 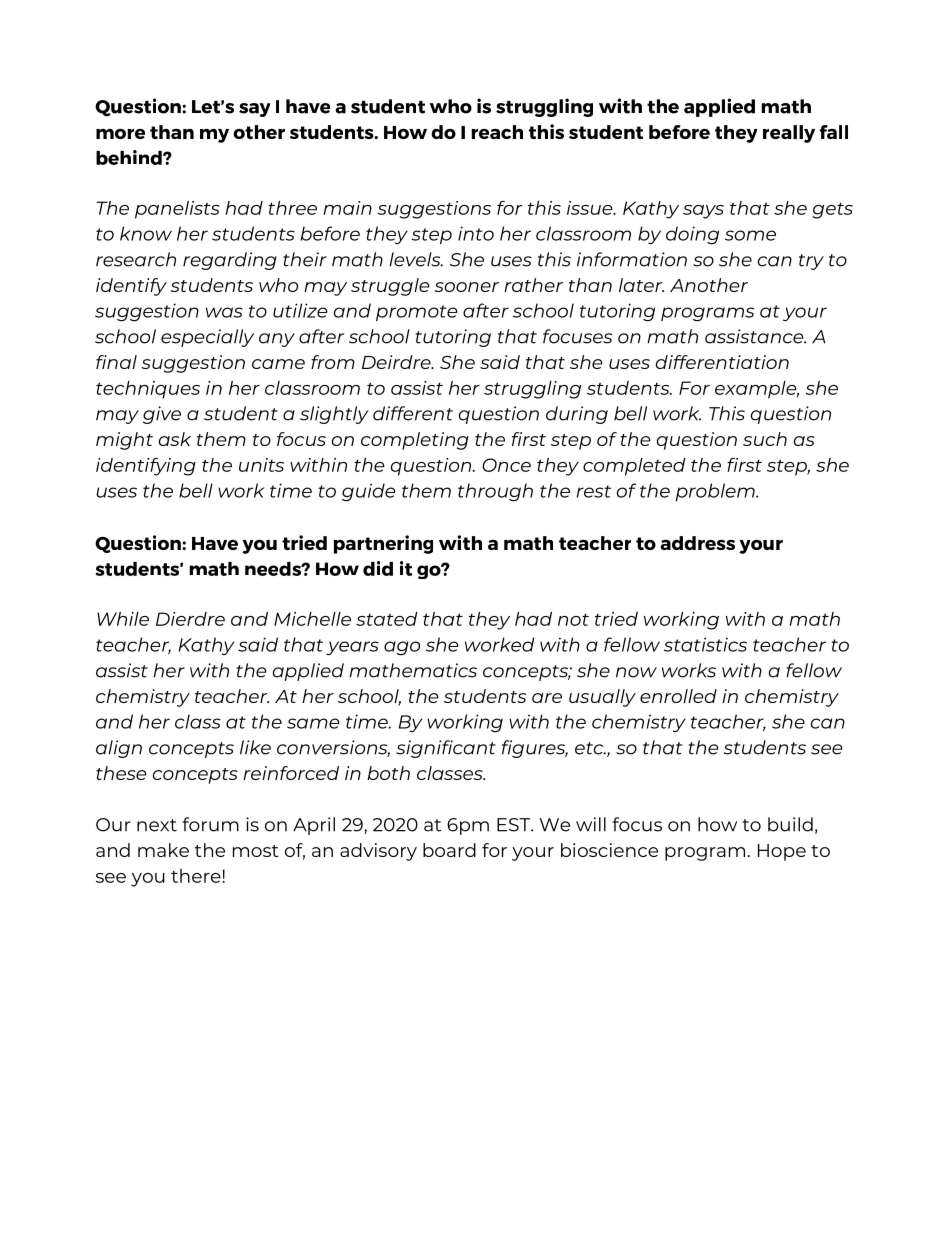 What do you see at coordinates (446, 749) in the screenshot?
I see `significant` at bounding box center [446, 749].
